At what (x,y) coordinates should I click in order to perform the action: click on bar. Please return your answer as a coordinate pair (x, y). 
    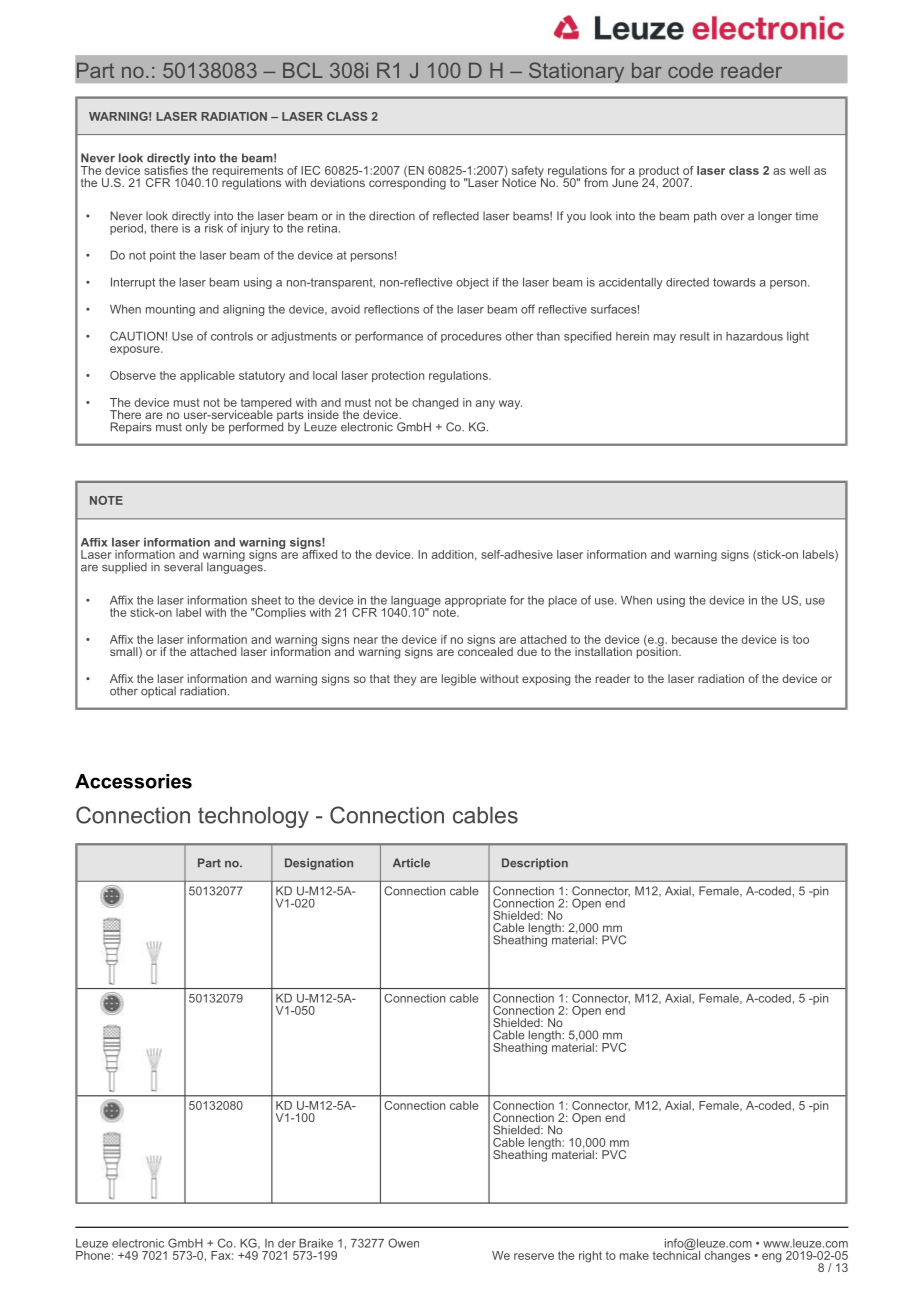
    Looking at the image, I should click on (647, 70).
